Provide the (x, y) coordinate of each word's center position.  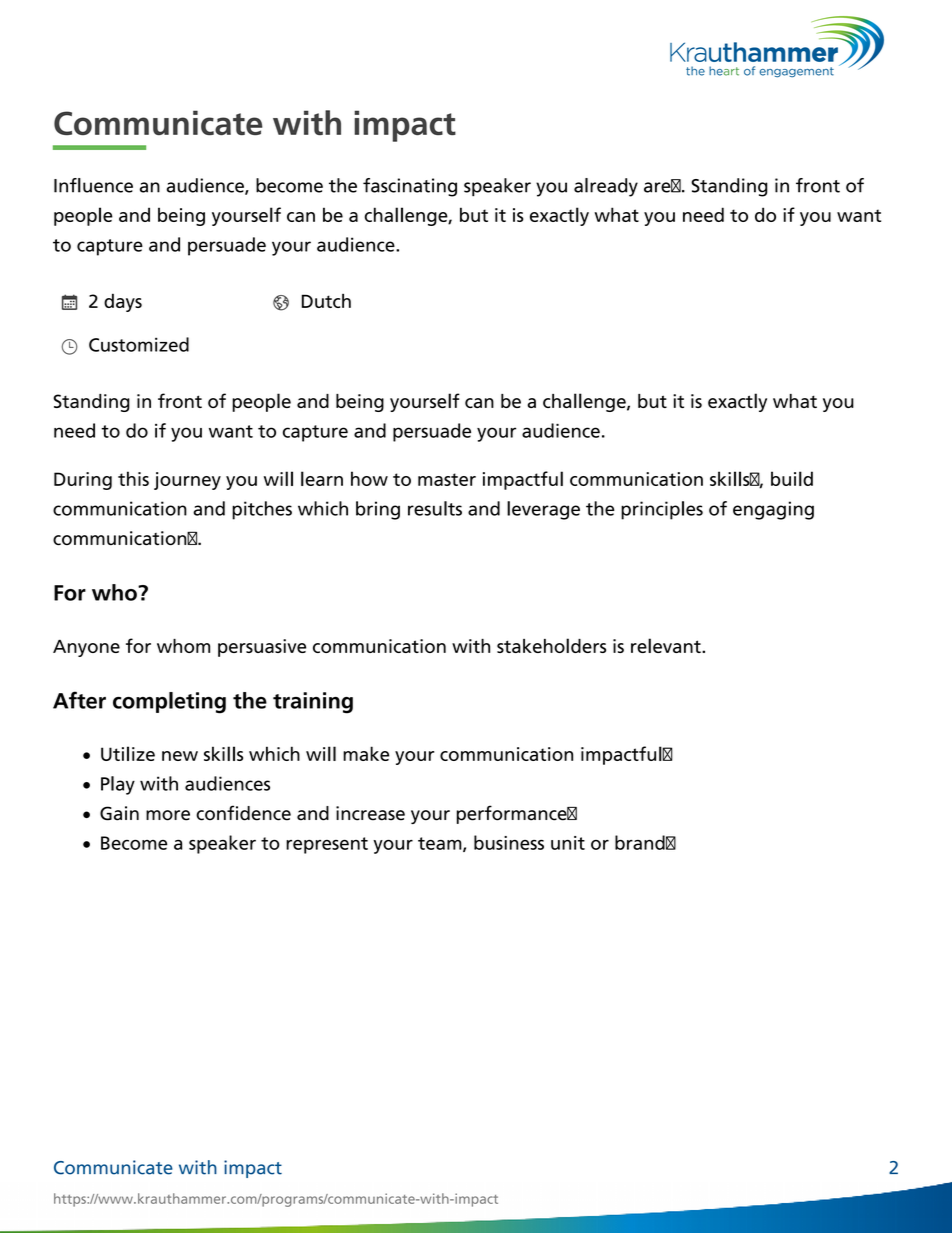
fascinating (410, 187)
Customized (139, 344)
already (606, 187)
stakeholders (551, 645)
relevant (667, 645)
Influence (93, 185)
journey (187, 481)
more (168, 815)
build (792, 478)
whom (183, 646)
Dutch (326, 301)
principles (662, 510)
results (435, 508)
